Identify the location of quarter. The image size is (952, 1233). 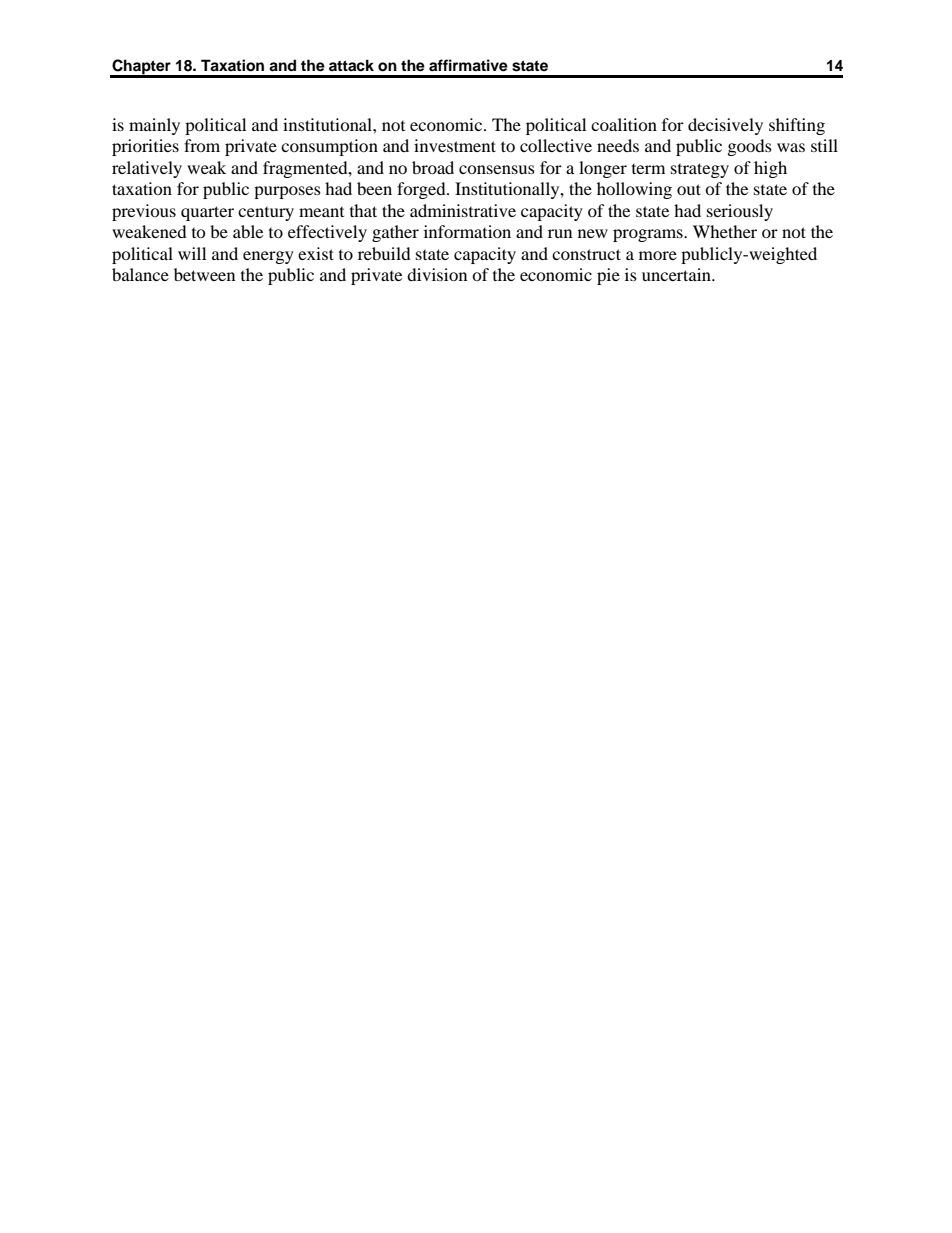
(207, 213).
